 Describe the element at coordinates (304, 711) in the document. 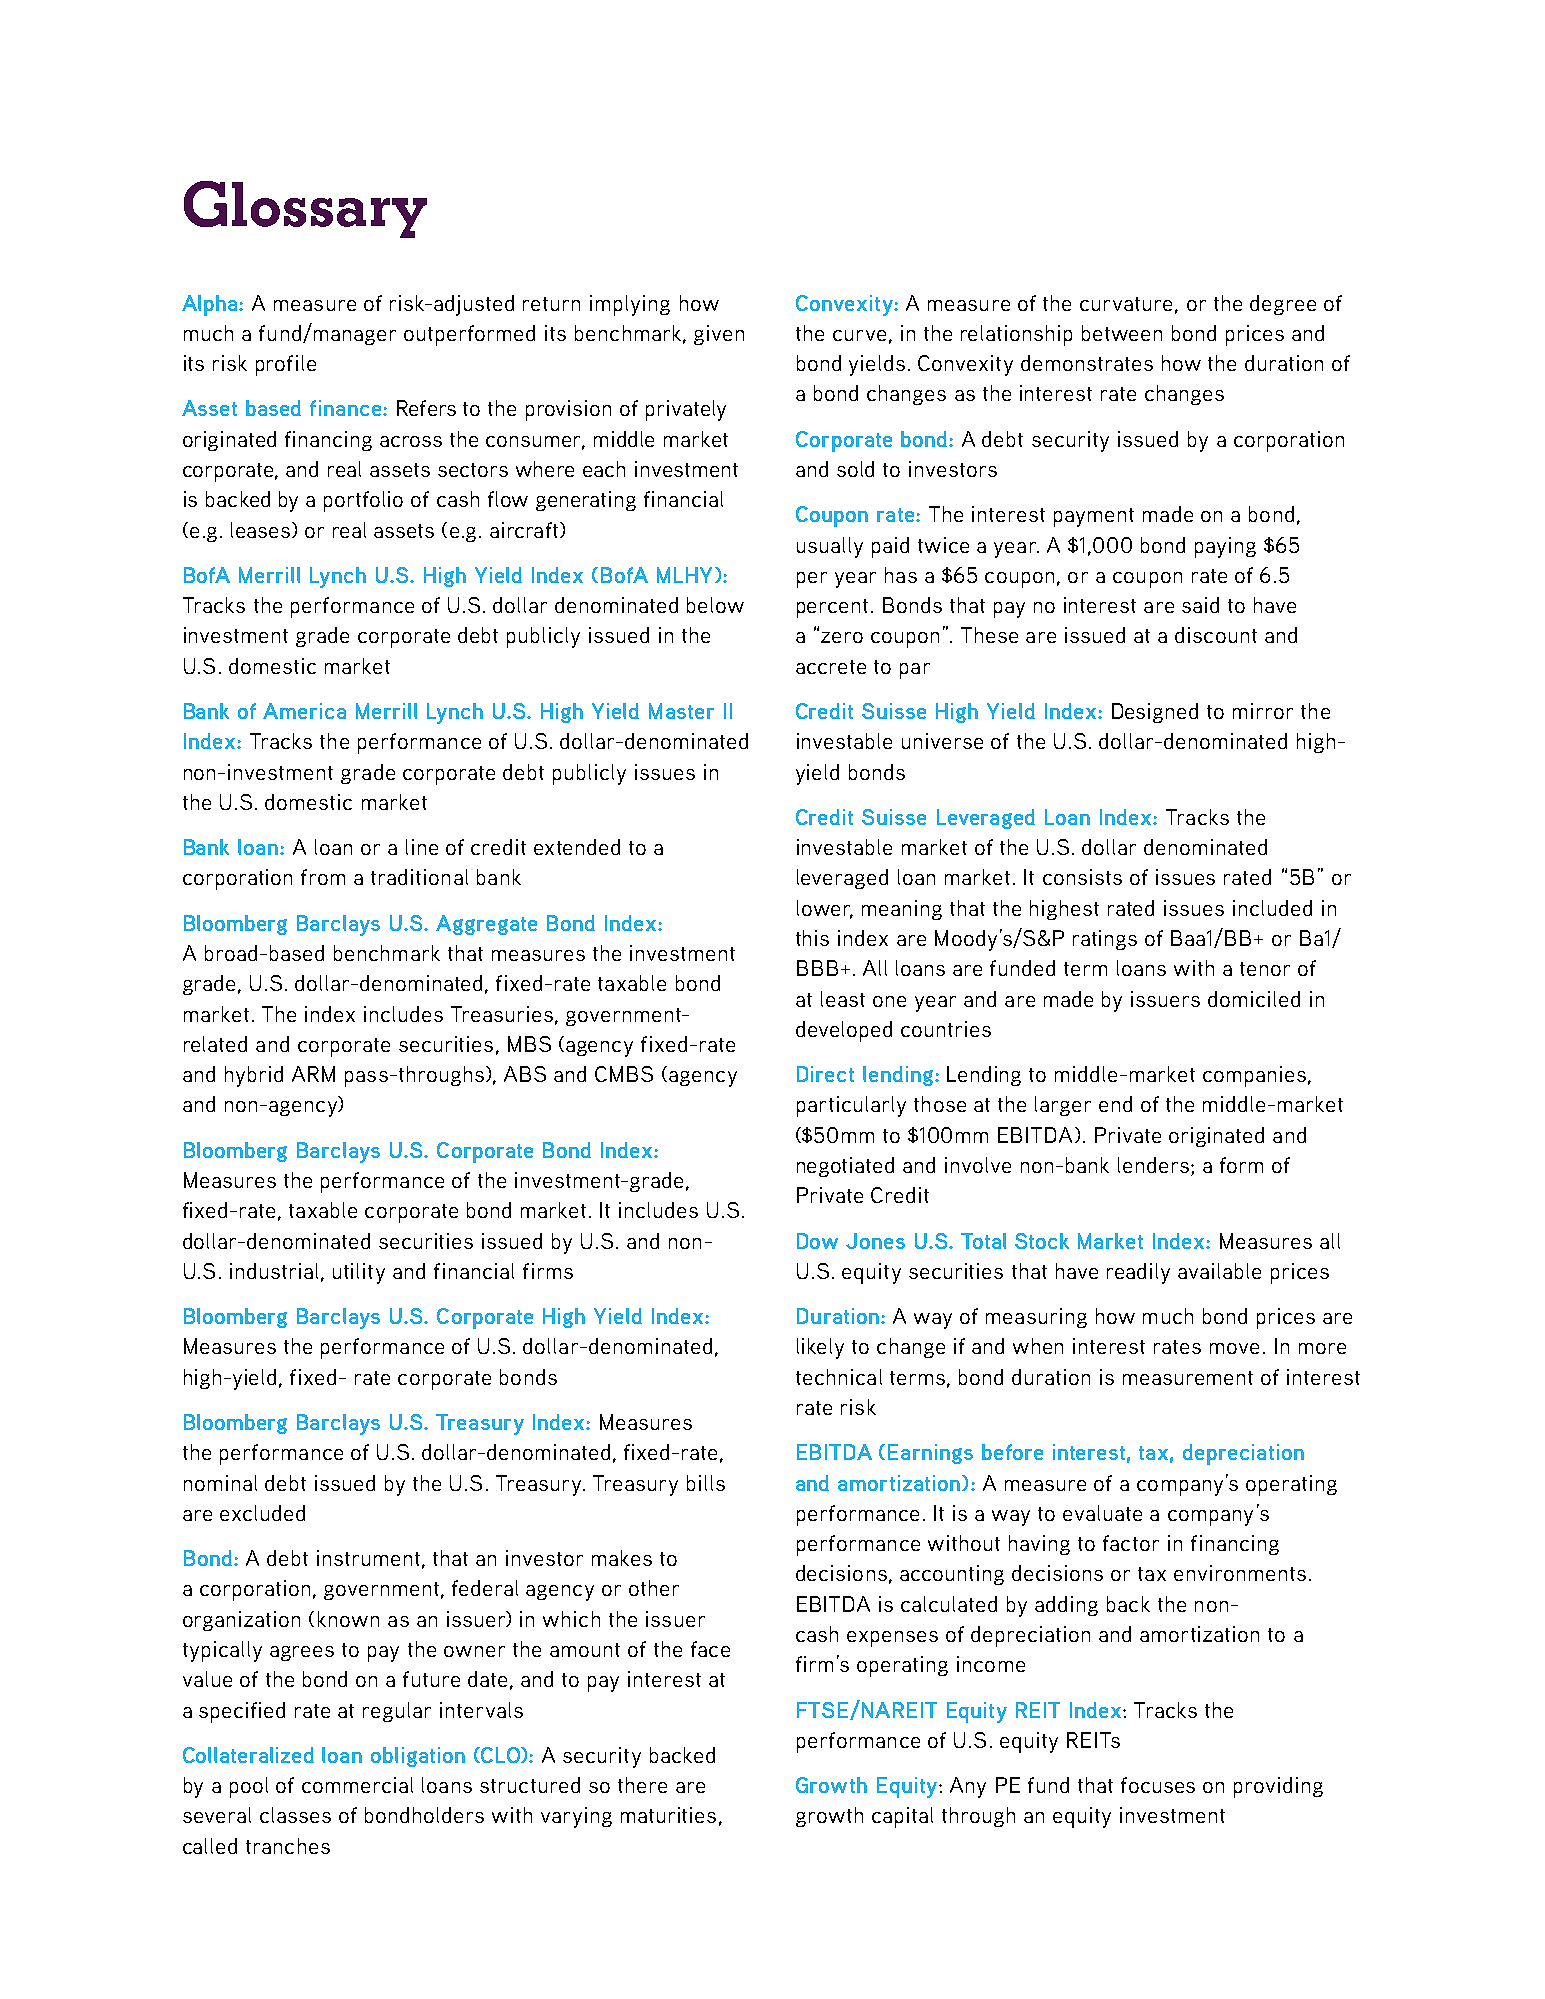

I see `America` at that location.
